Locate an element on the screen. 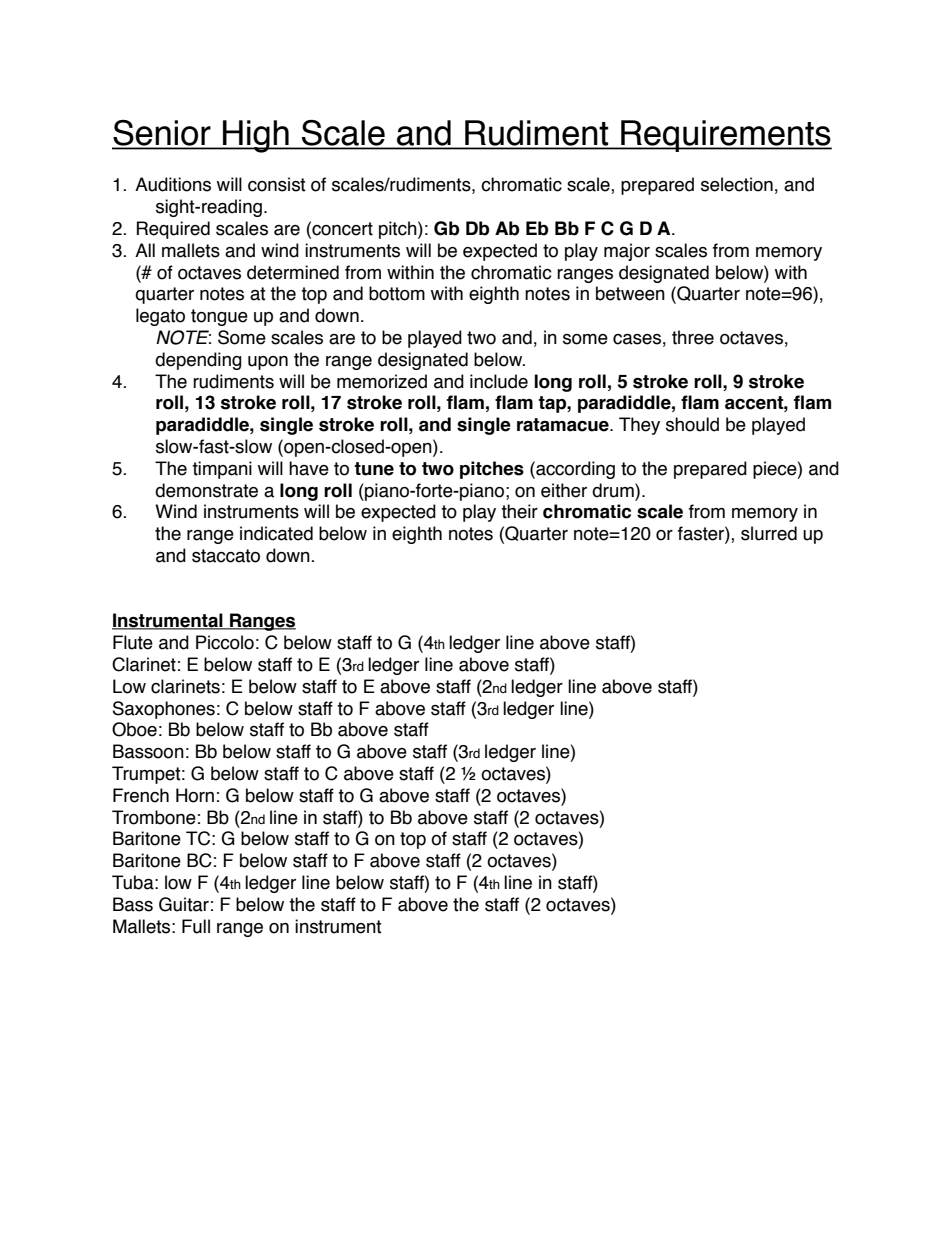 Image resolution: width=952 pixels, height=1233 pixels. consist is located at coordinates (277, 184).
